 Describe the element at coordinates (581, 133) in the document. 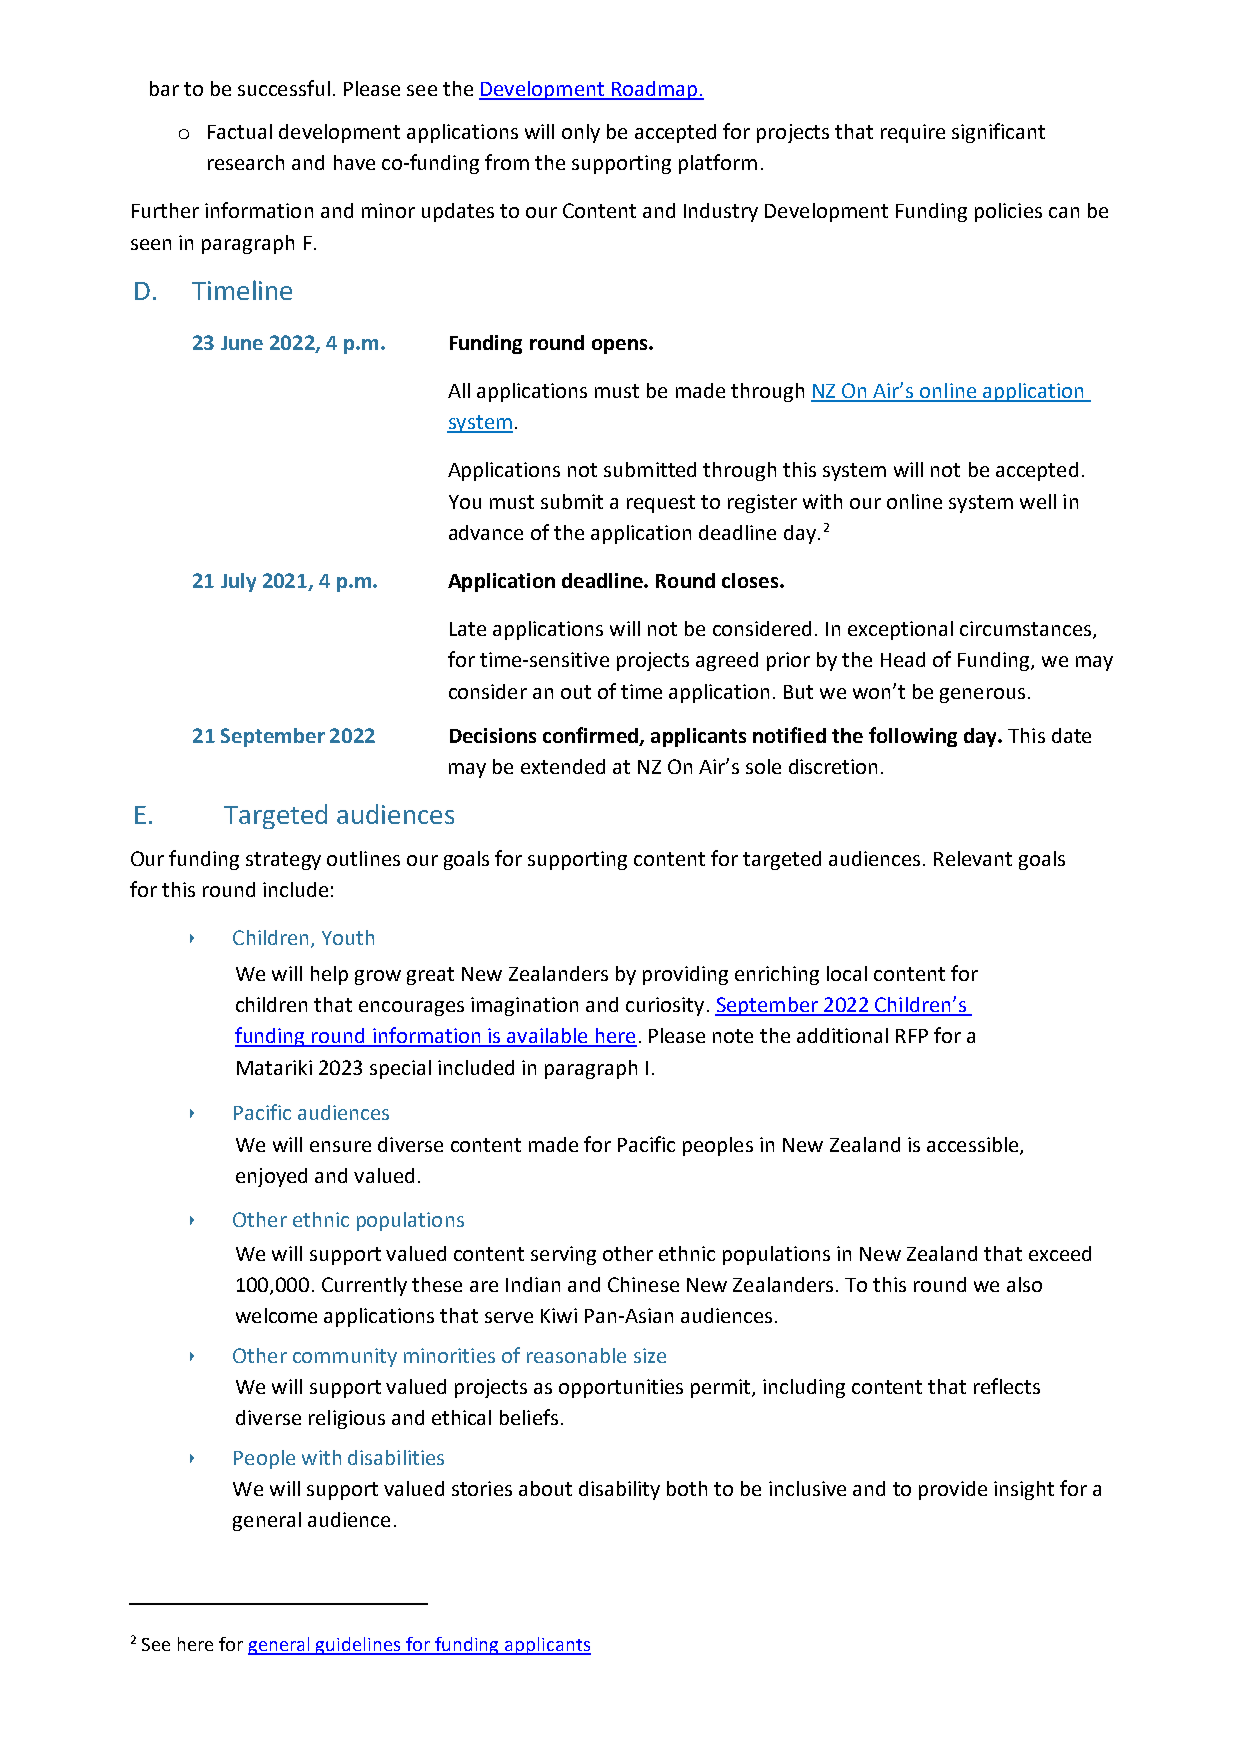

I see `only` at that location.
